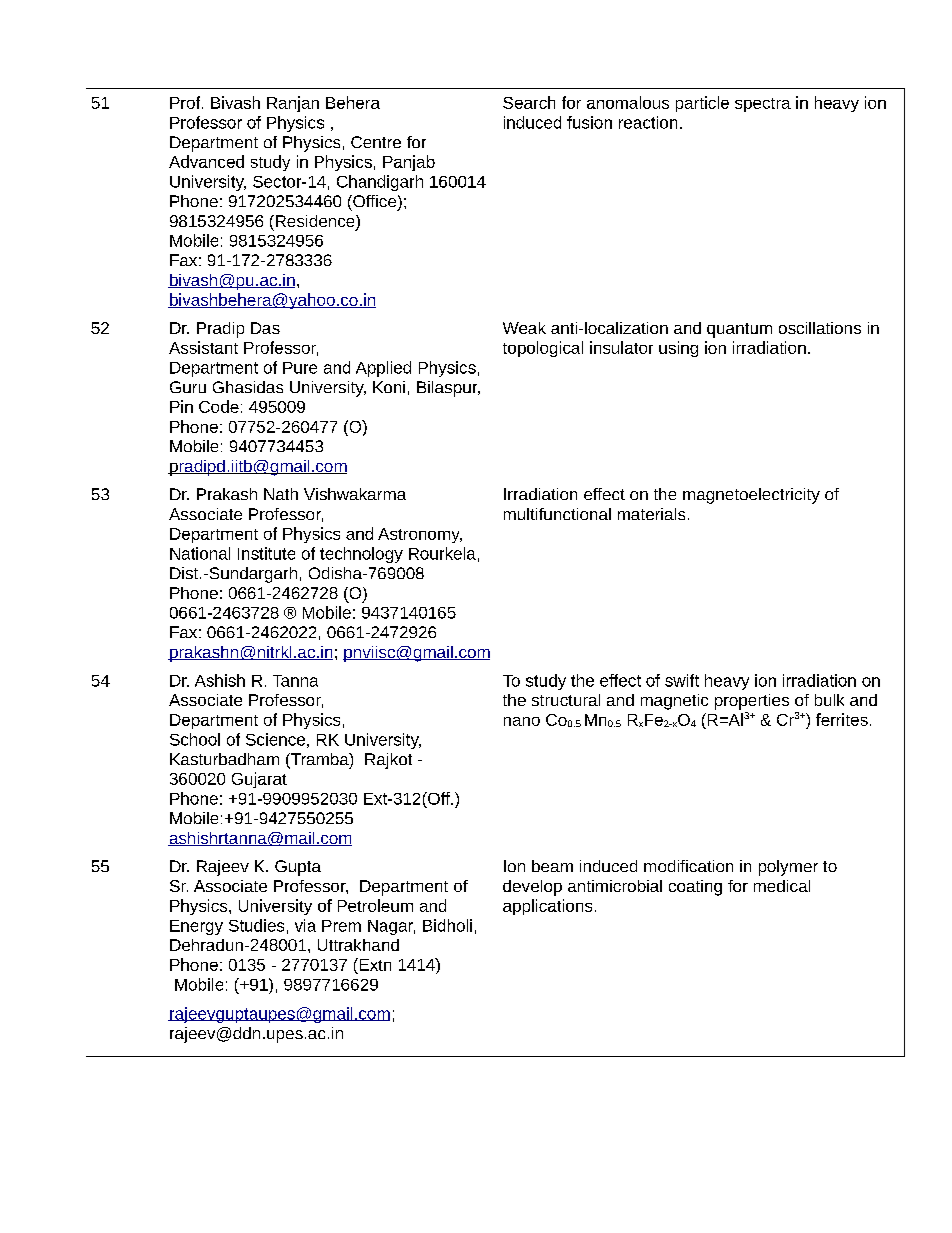 The height and width of the document is (1233, 952). Describe the element at coordinates (293, 104) in the document. I see `Ranjan` at that location.
